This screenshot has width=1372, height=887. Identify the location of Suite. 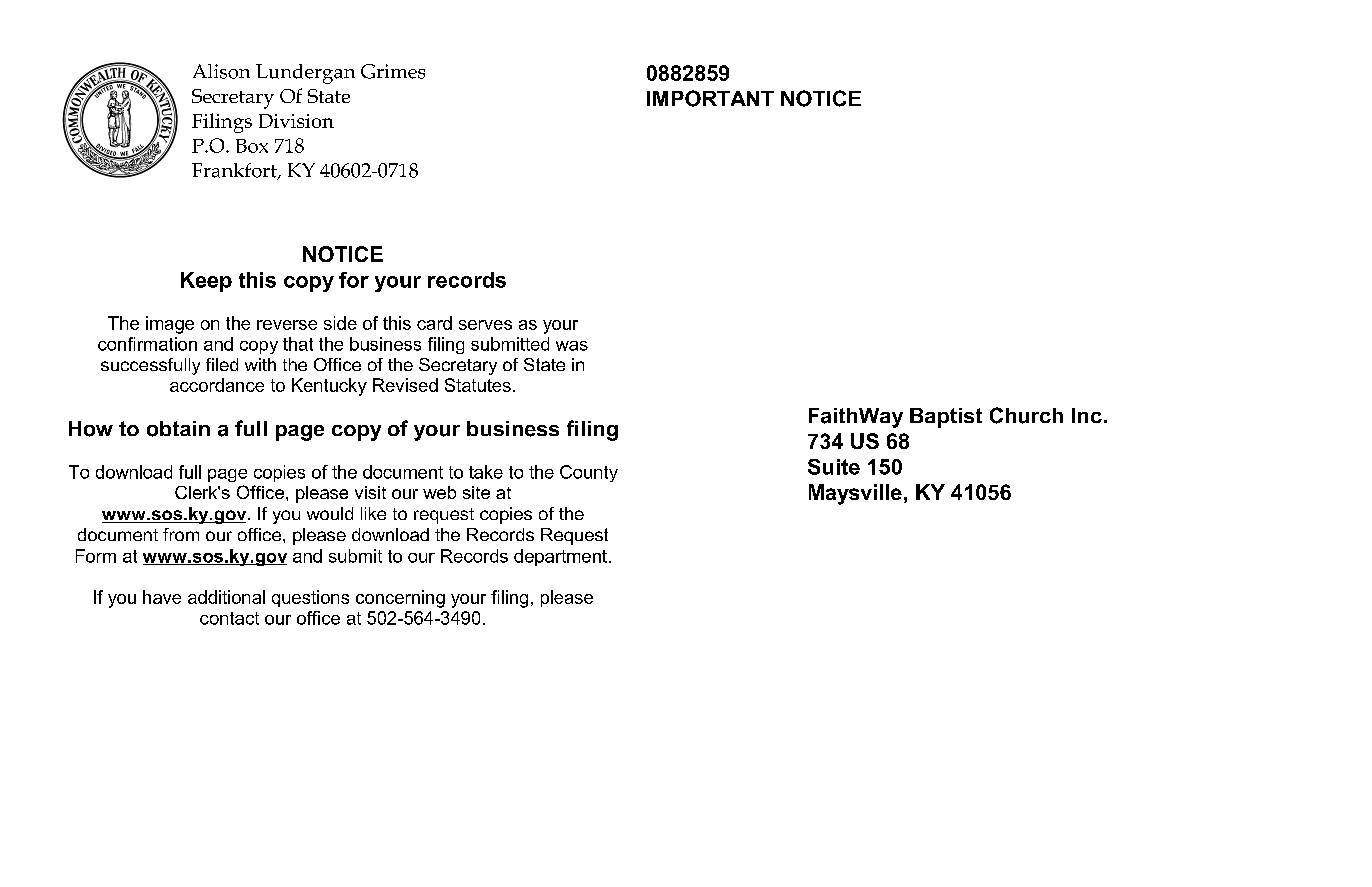
(834, 467).
